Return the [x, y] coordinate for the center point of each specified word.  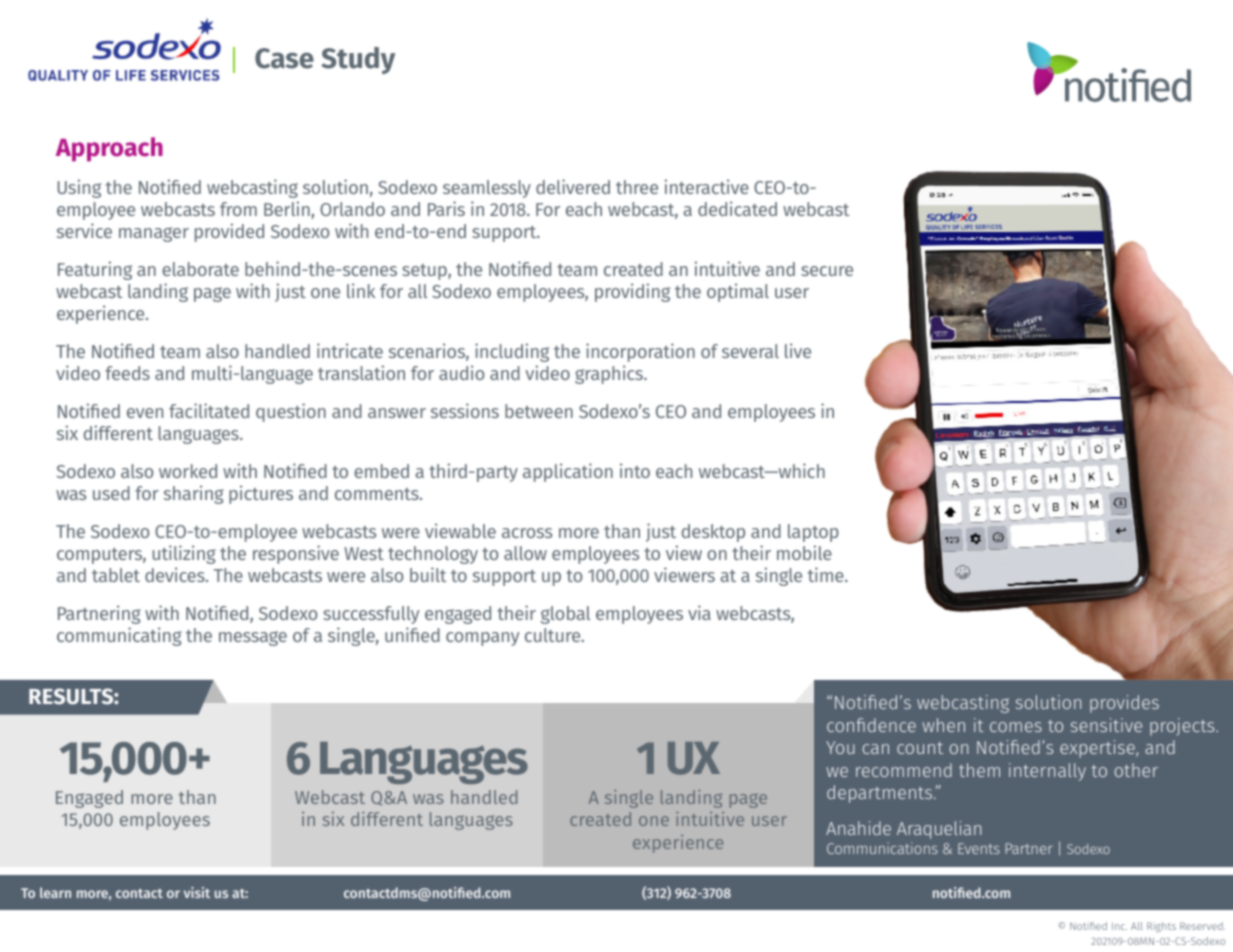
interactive [707, 186]
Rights [1161, 927]
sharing [194, 494]
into [635, 470]
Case [284, 58]
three [637, 187]
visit [197, 892]
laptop [813, 533]
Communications [882, 848]
